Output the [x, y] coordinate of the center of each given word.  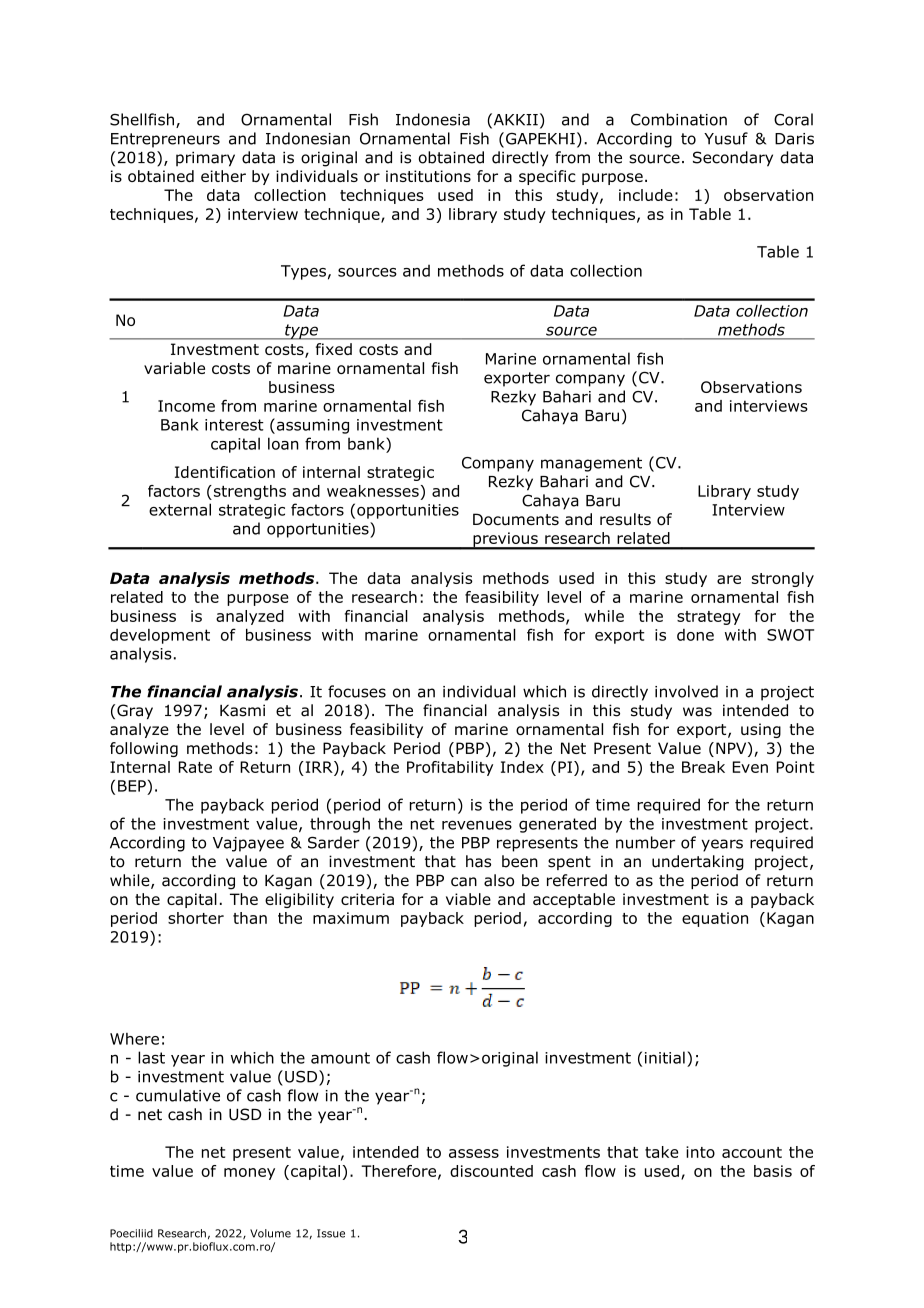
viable [468, 899]
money [249, 1174]
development [160, 636]
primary [205, 159]
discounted [491, 1171]
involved [686, 691]
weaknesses [373, 491]
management [591, 464]
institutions [428, 176]
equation [715, 919]
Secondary [733, 159]
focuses [357, 691]
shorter [196, 918]
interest [234, 425]
